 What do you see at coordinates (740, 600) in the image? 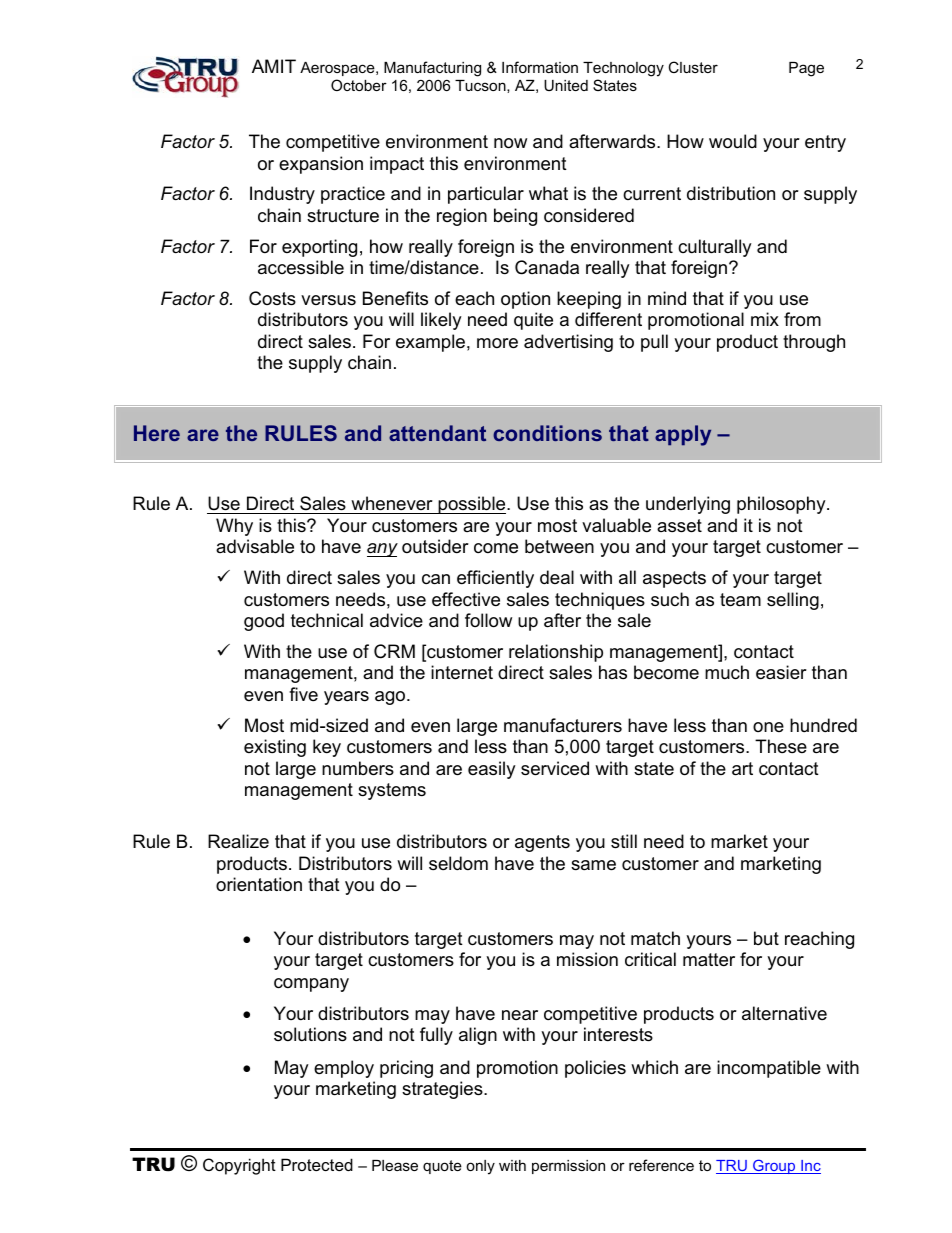
I see `team` at bounding box center [740, 600].
